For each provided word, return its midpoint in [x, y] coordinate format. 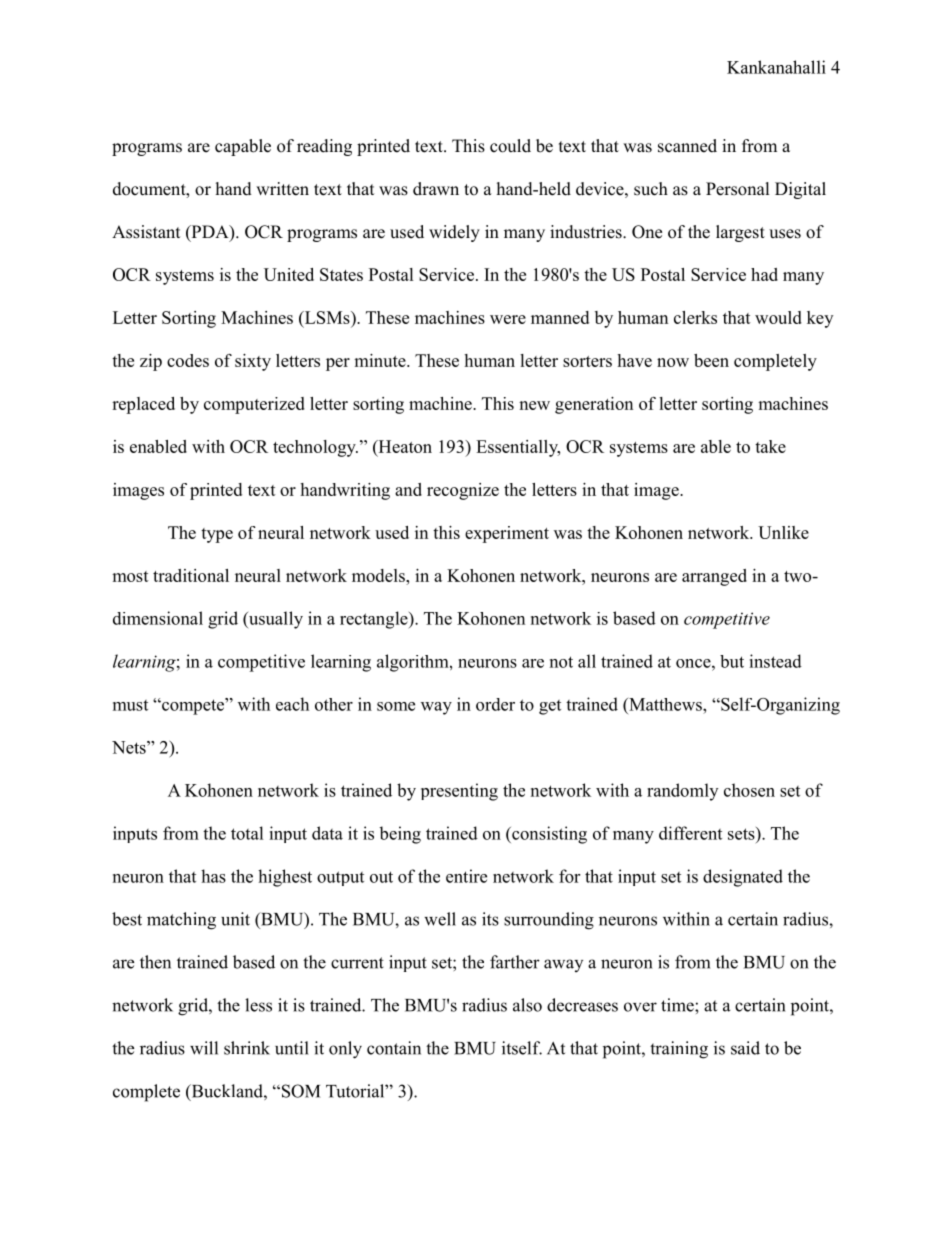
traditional [191, 575]
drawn [436, 189]
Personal [738, 189]
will [204, 1048]
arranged [714, 577]
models [379, 575]
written [282, 189]
